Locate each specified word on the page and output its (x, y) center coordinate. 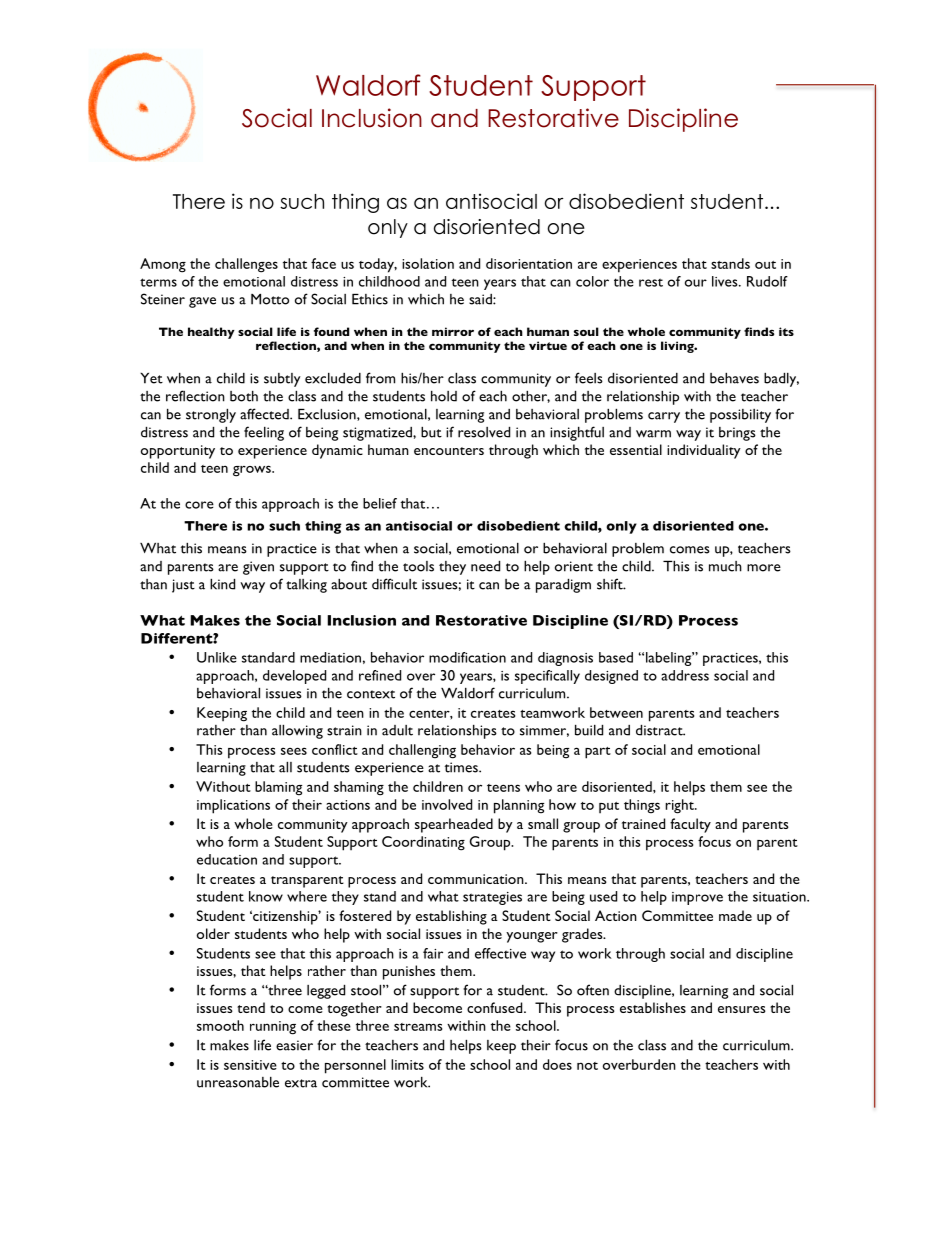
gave (202, 302)
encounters (449, 451)
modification (467, 657)
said (481, 299)
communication (477, 879)
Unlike (217, 657)
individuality (704, 451)
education (227, 859)
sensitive (250, 1065)
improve (697, 898)
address (685, 675)
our (696, 283)
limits (407, 1064)
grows (253, 471)
